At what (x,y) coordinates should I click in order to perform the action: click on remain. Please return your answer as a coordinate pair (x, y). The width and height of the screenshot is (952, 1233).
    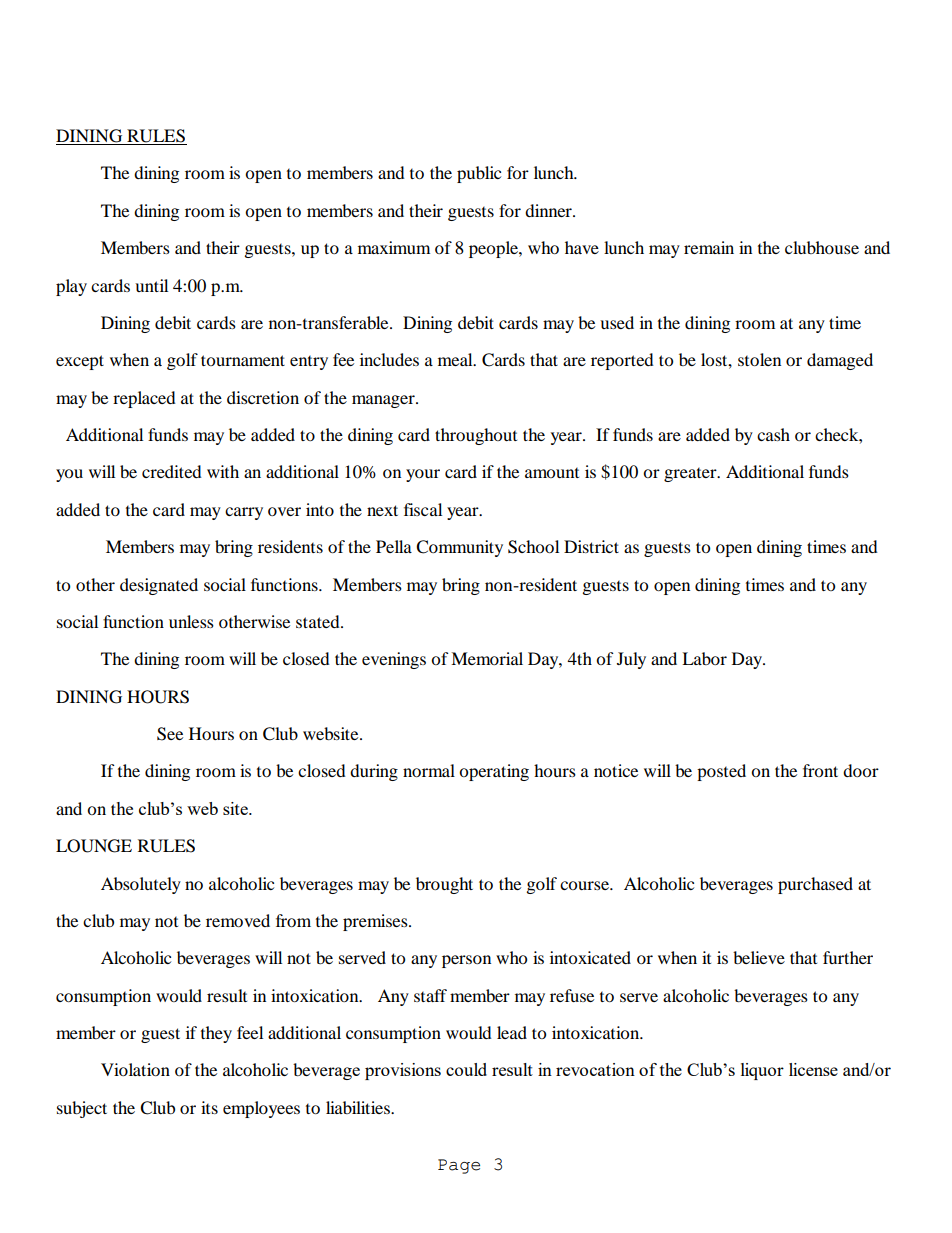
    Looking at the image, I should click on (709, 247).
